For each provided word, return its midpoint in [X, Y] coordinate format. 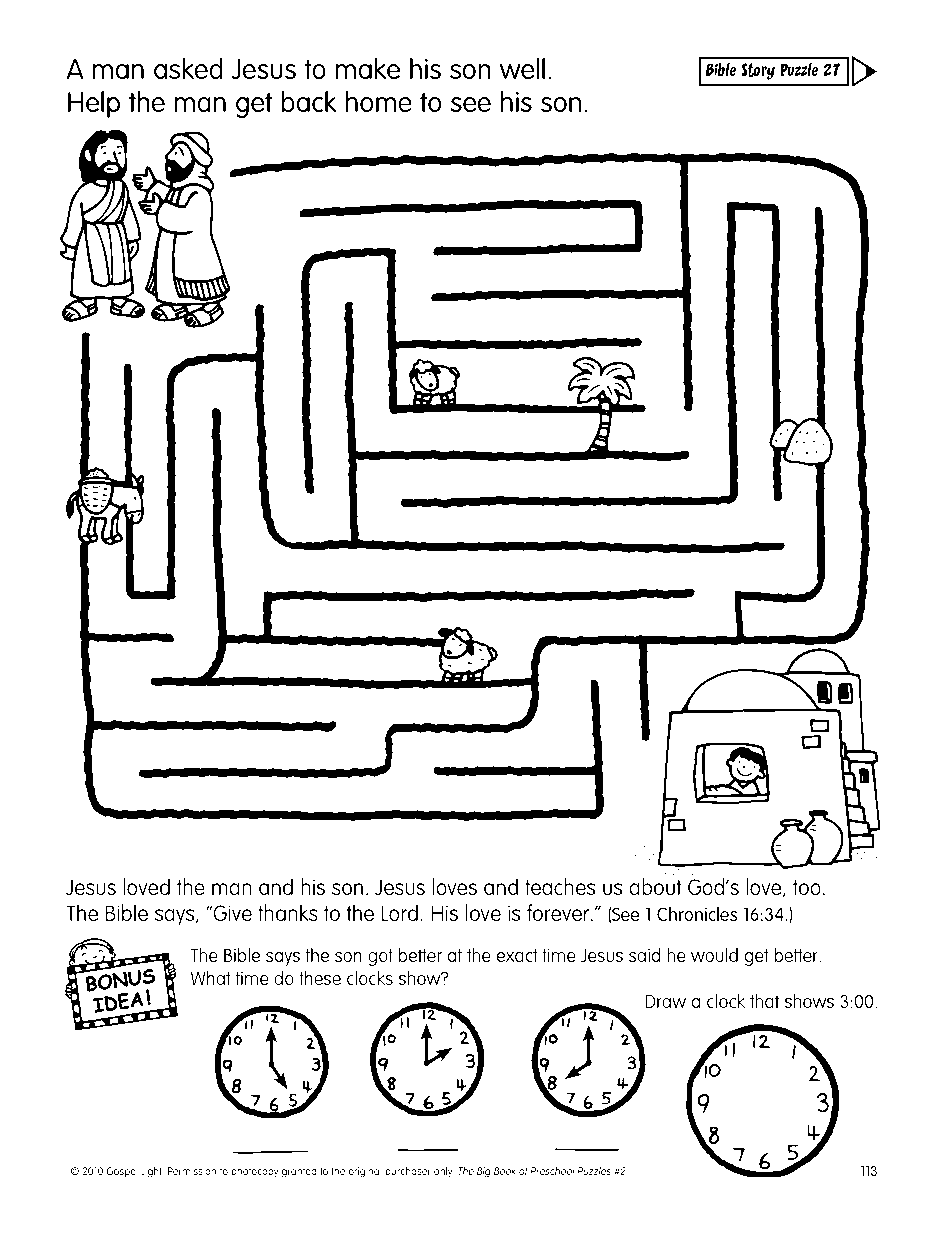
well [522, 68]
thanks [288, 912]
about [655, 886]
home [379, 101]
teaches [560, 886]
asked [188, 68]
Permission [192, 1171]
